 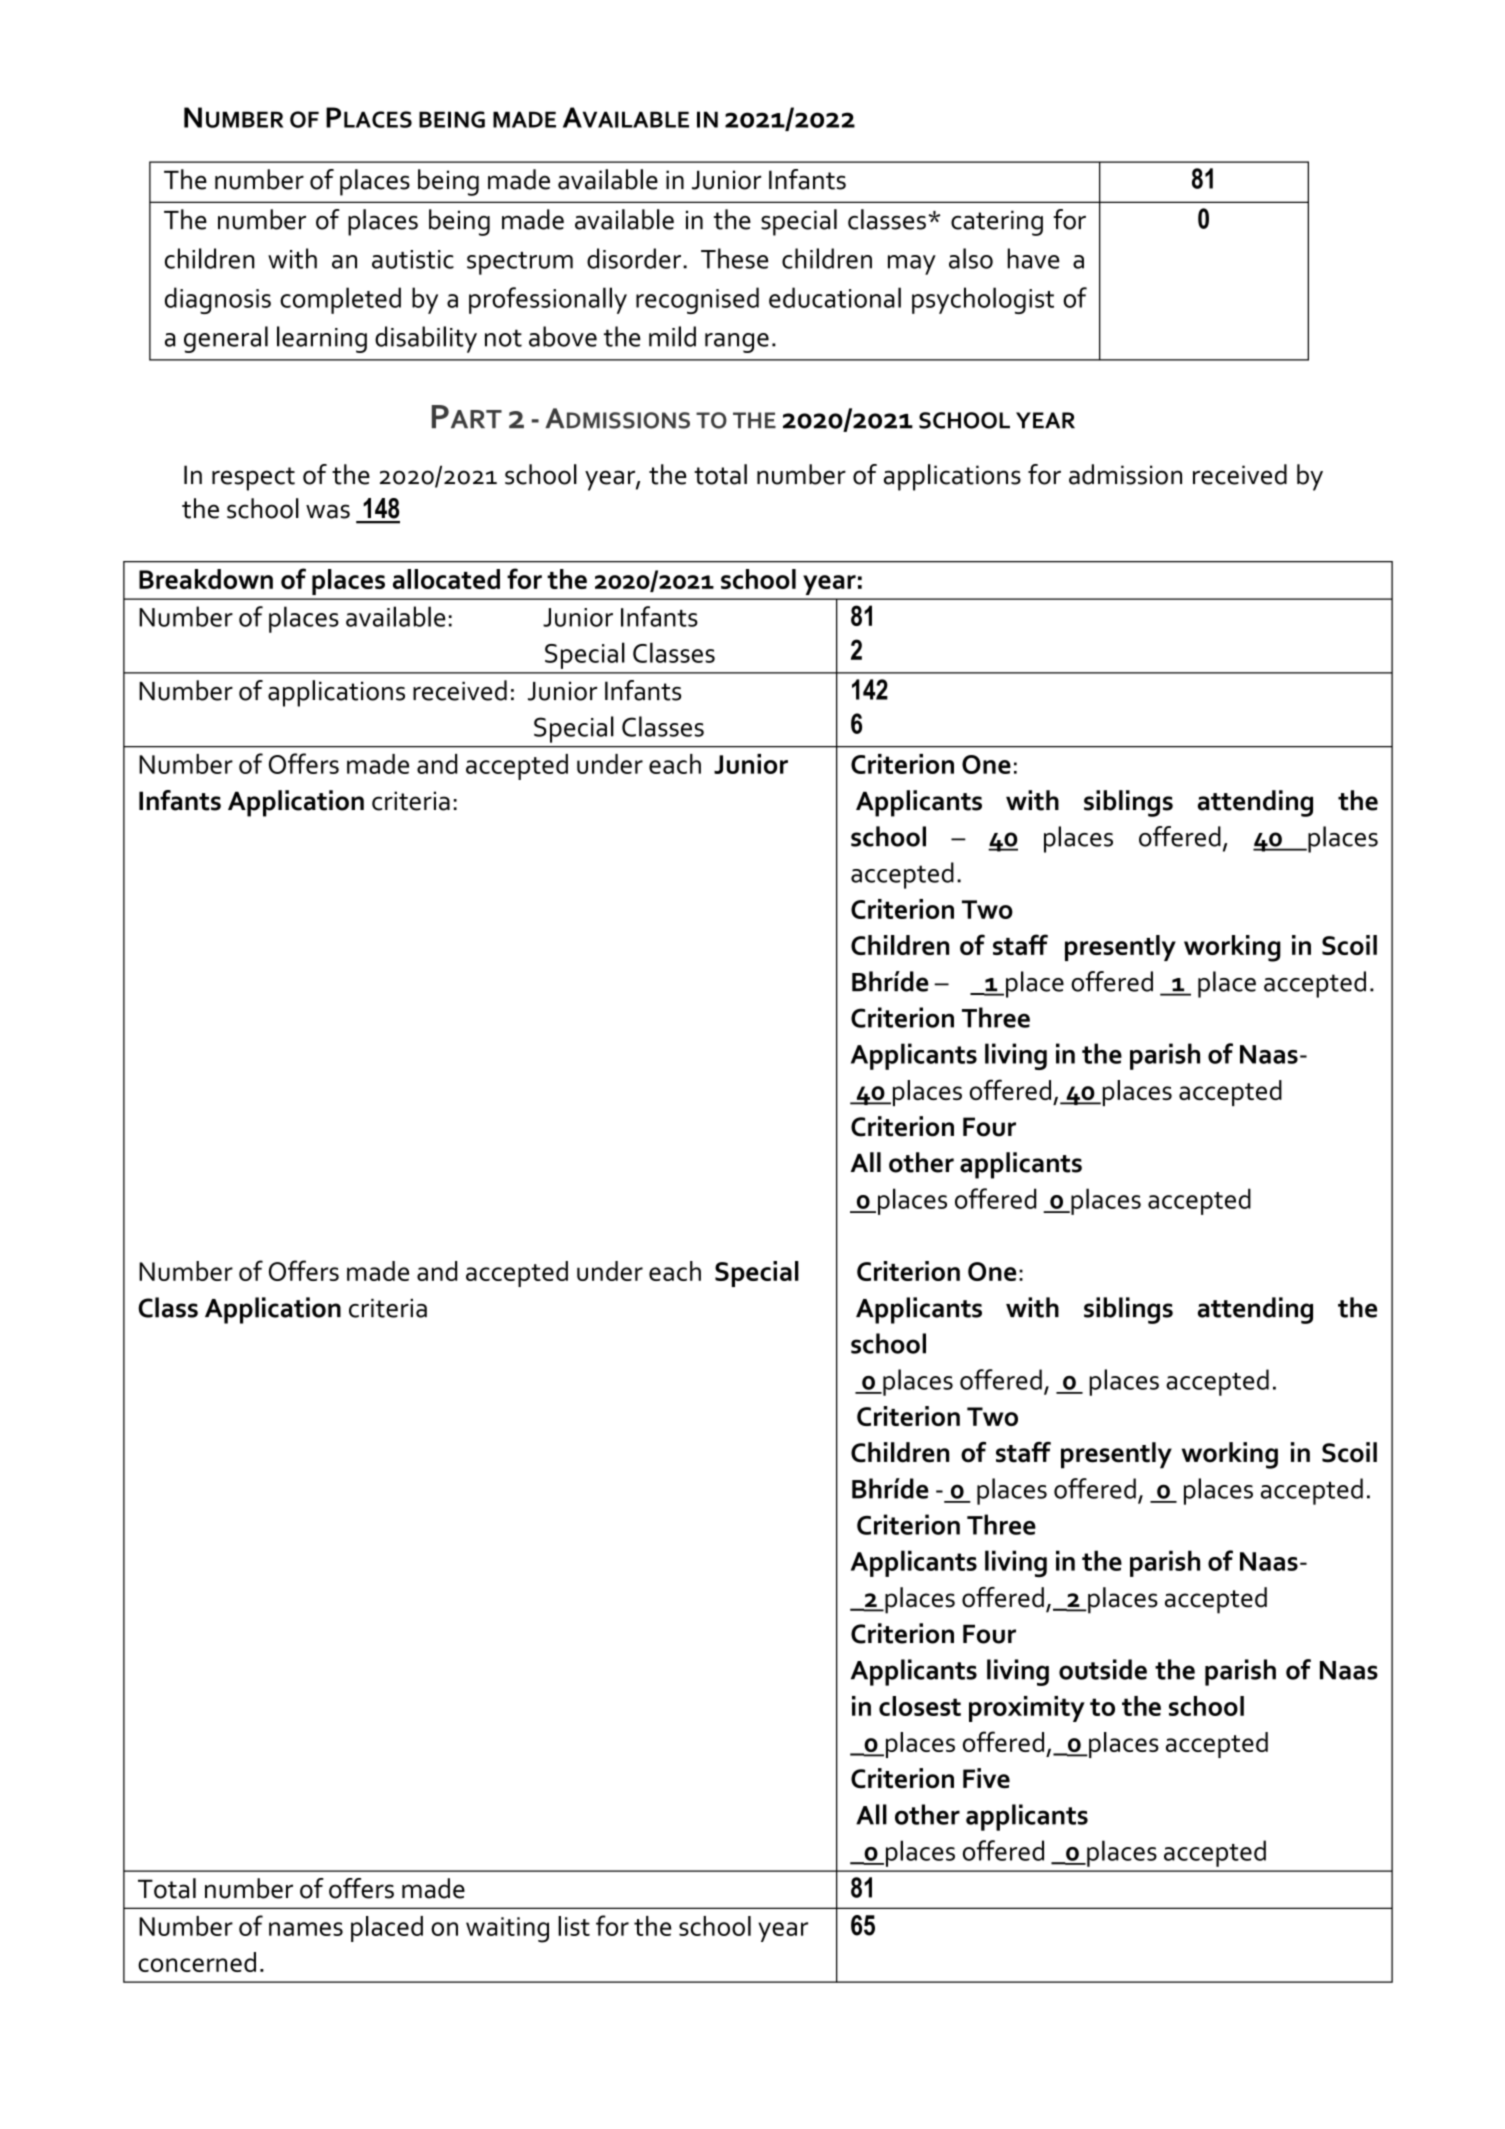 I want to click on names, so click(x=306, y=1929).
